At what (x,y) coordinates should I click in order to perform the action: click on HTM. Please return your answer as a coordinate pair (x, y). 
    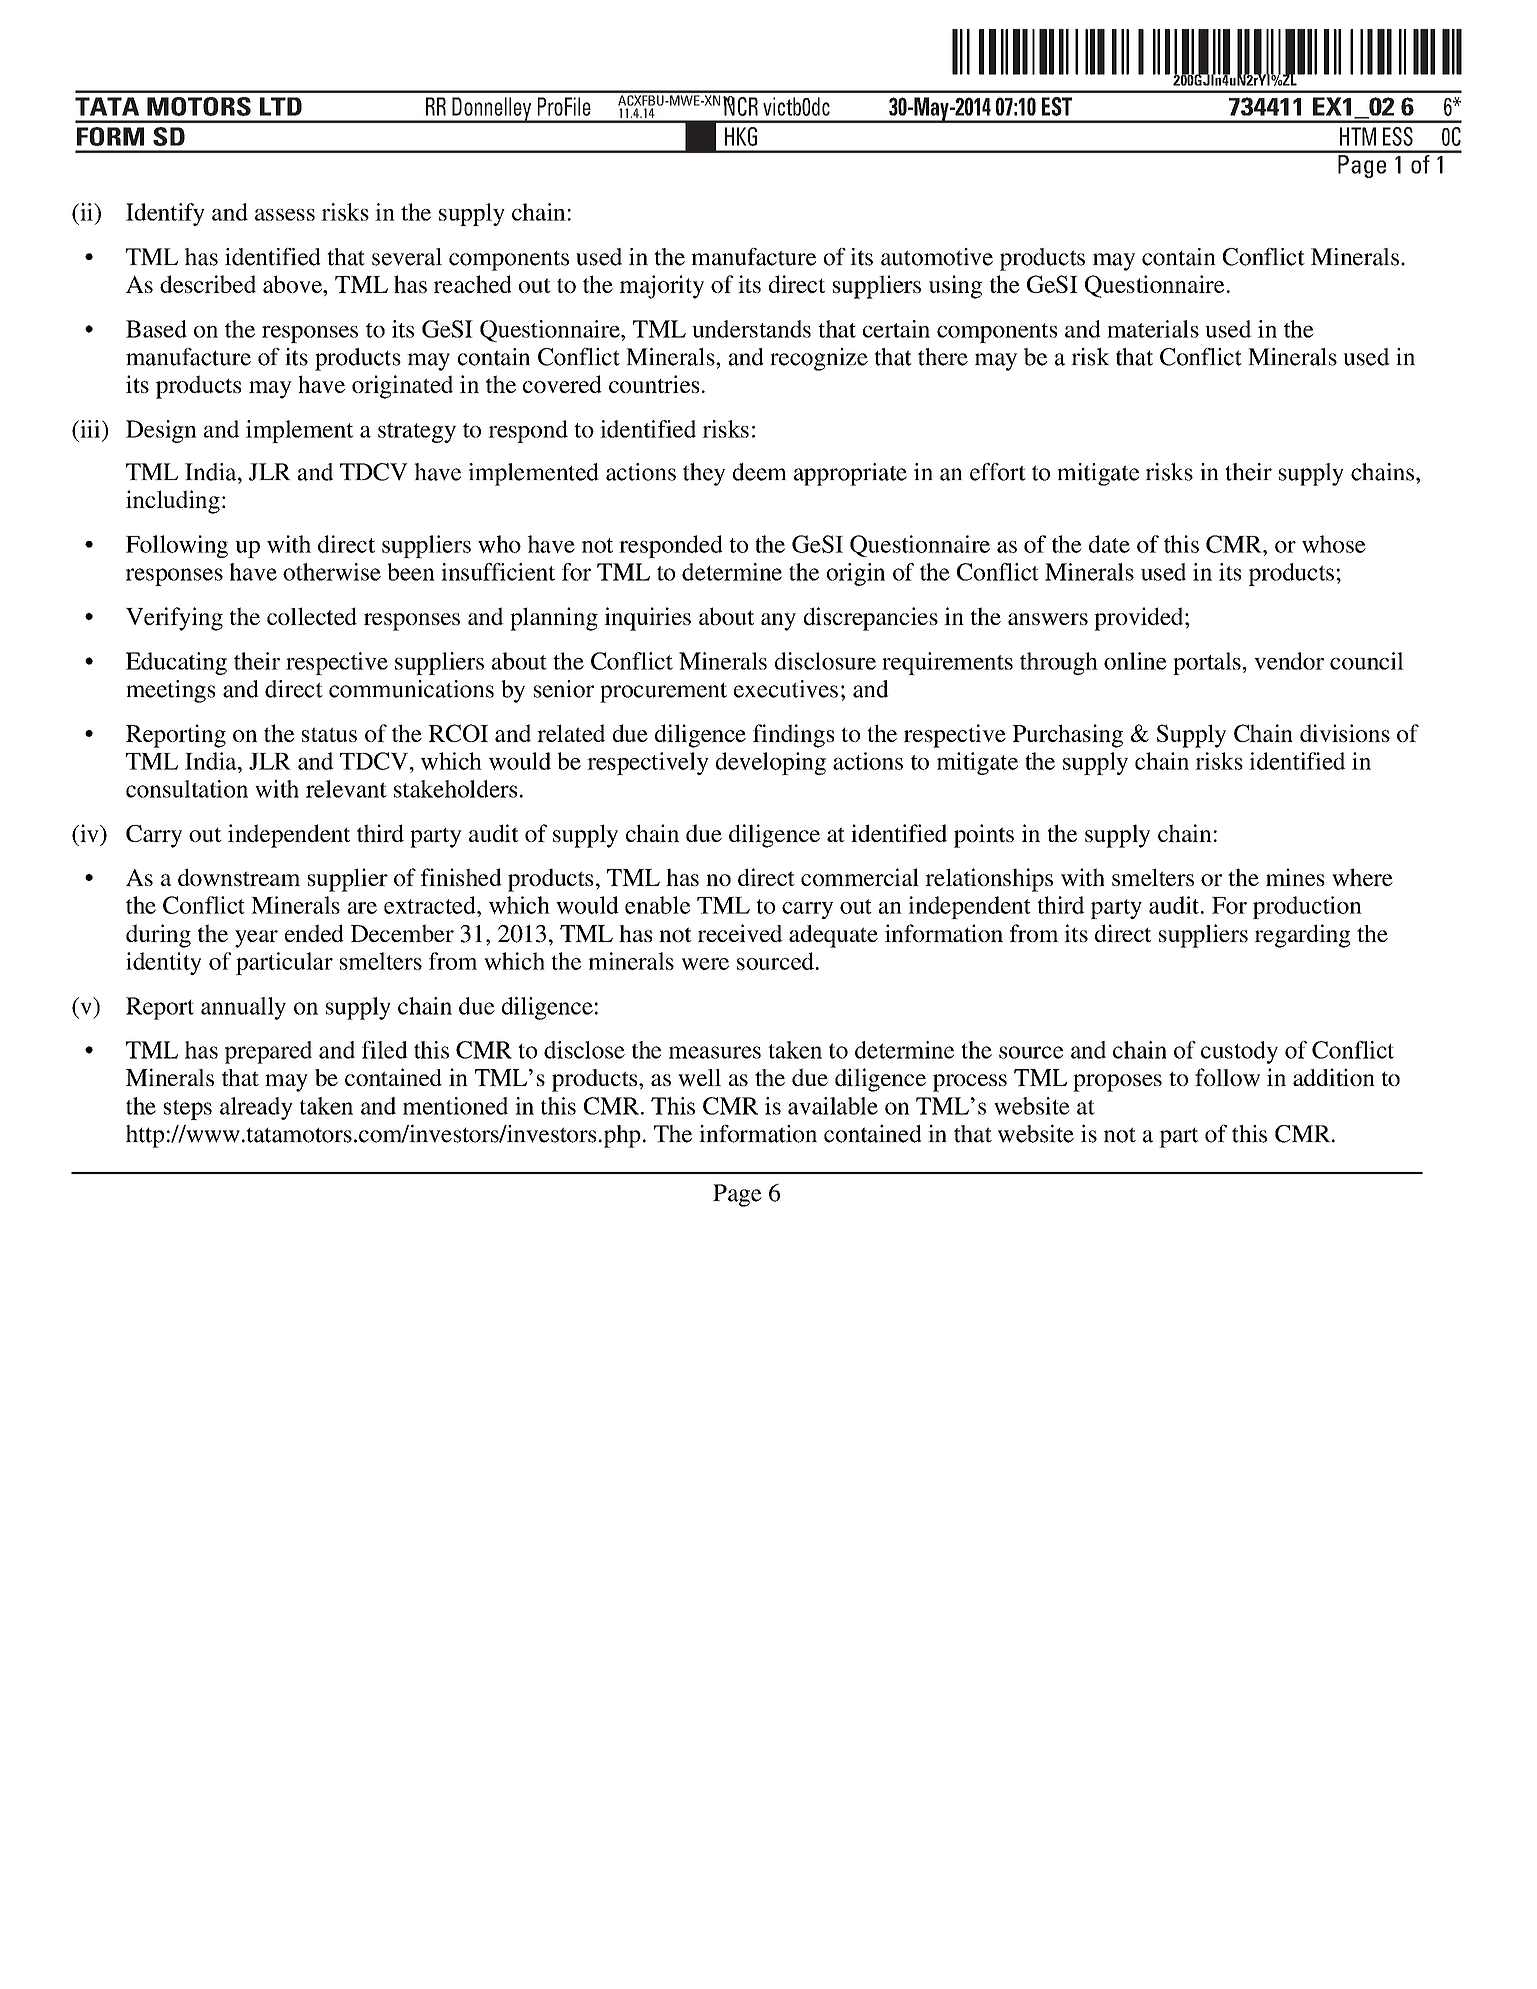
    Looking at the image, I should click on (1358, 136).
